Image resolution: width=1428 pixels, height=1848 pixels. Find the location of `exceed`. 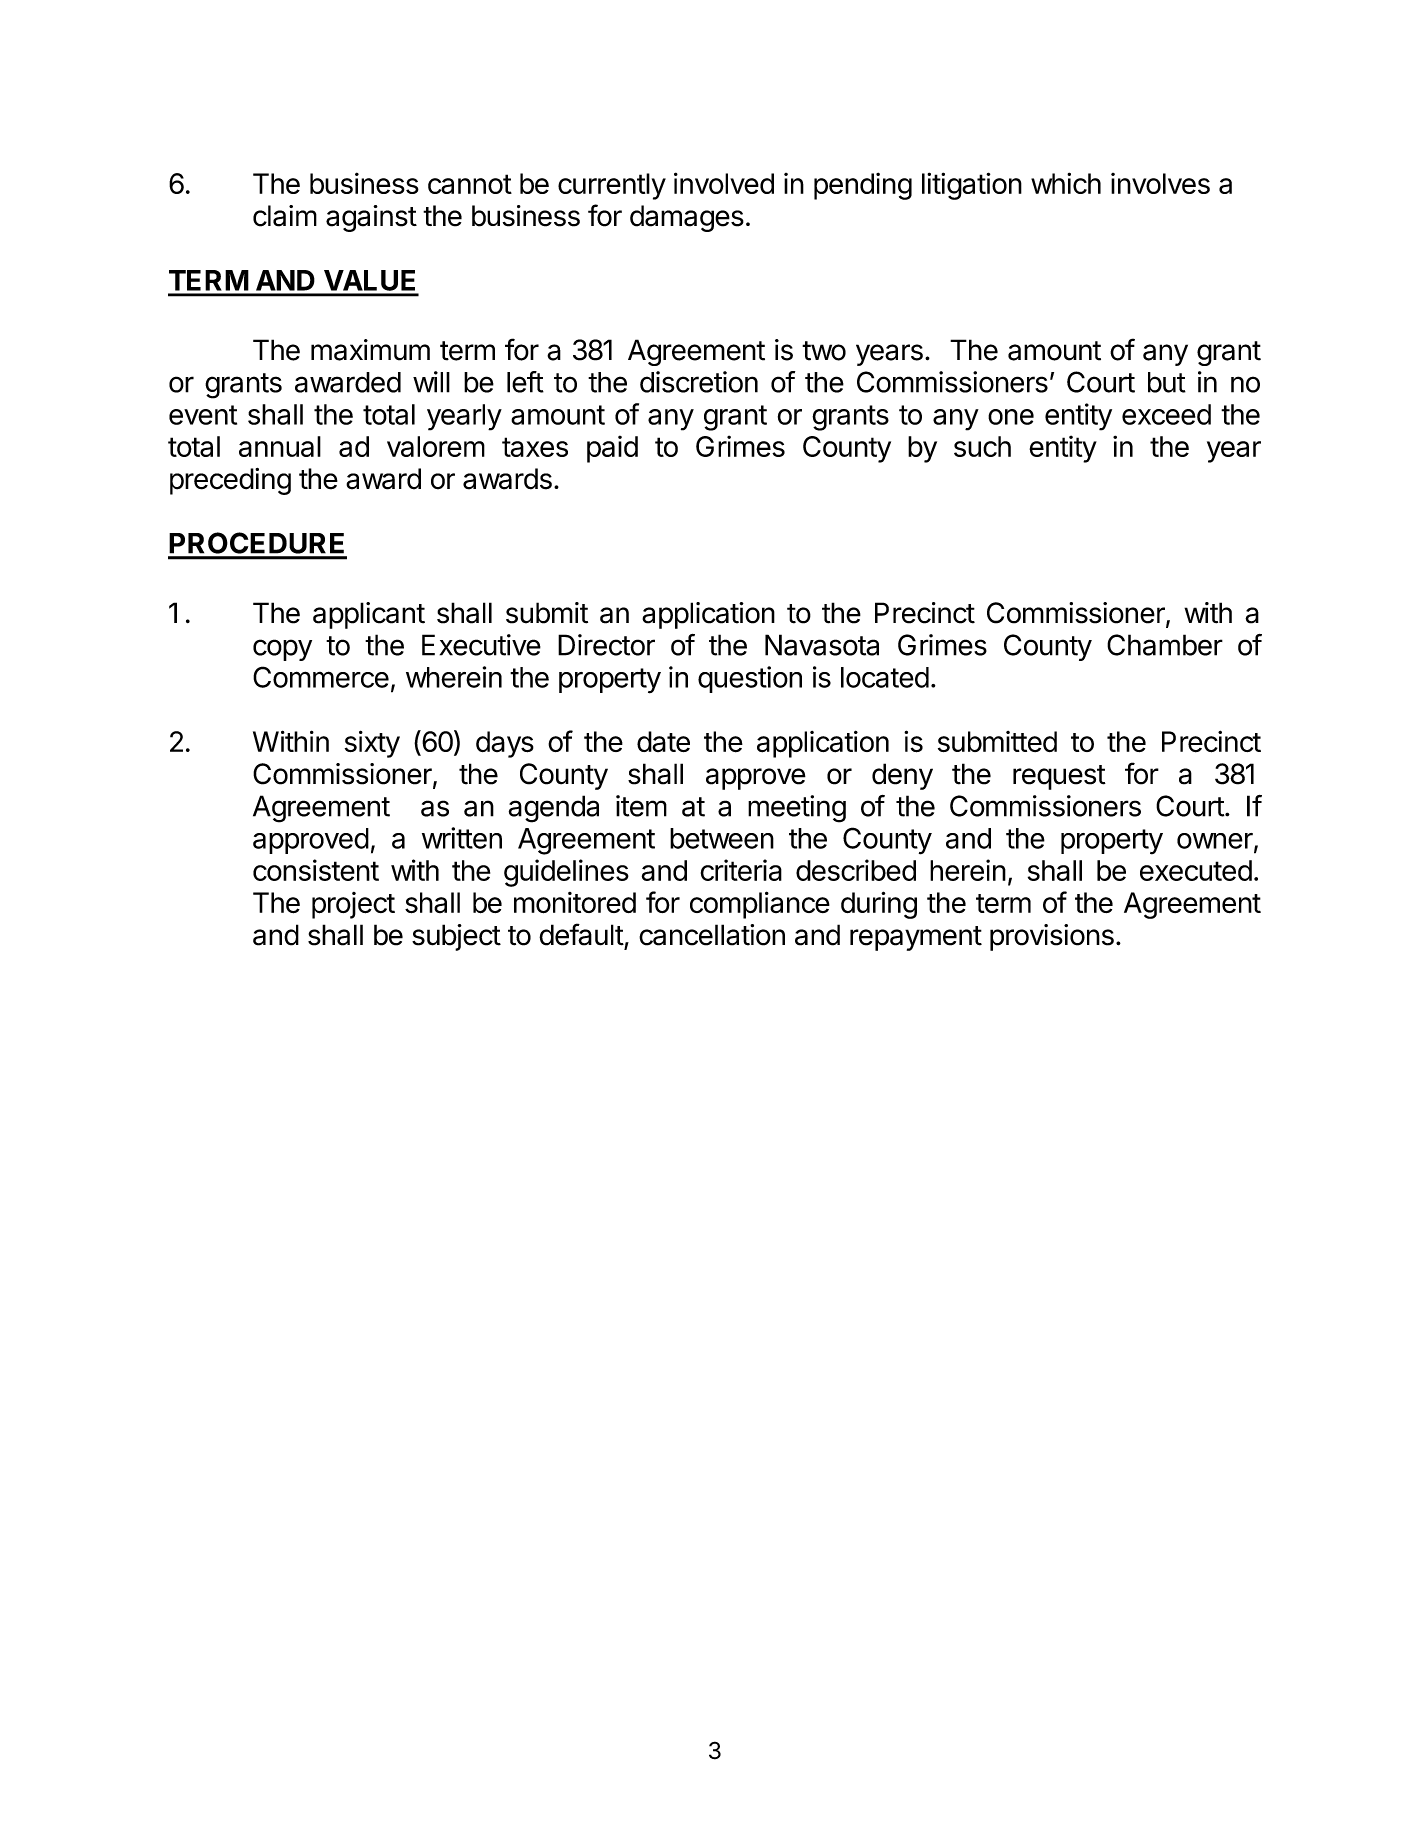

exceed is located at coordinates (1166, 414).
